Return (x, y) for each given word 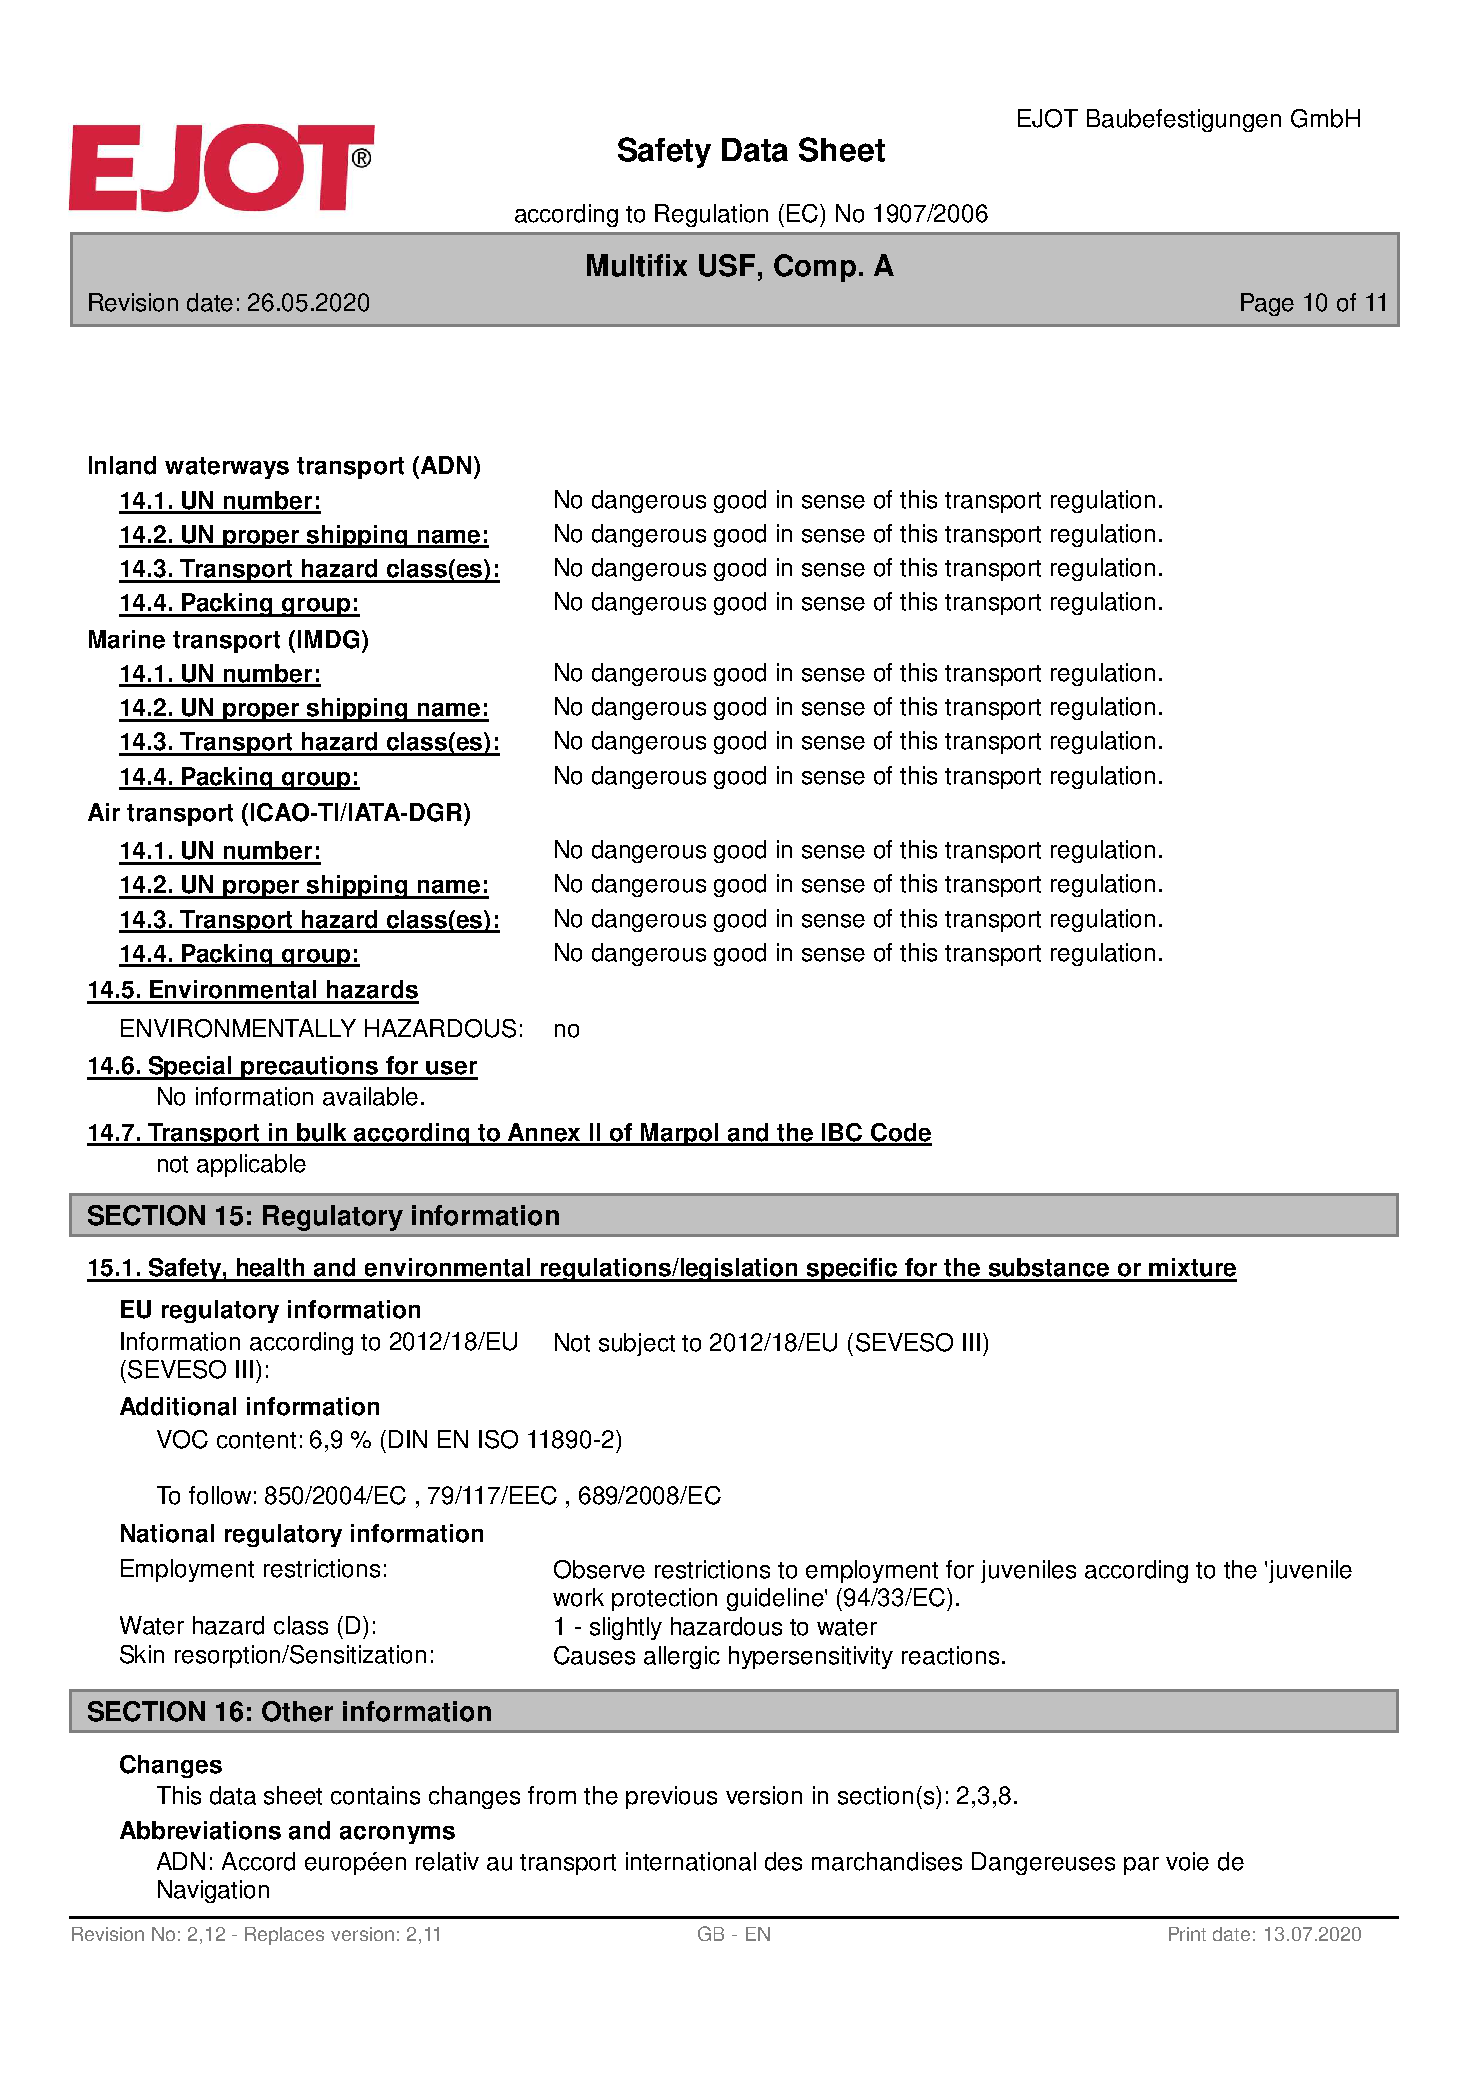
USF (727, 265)
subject (637, 1344)
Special (190, 1068)
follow (220, 1495)
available (370, 1096)
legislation (739, 1270)
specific (852, 1270)
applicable (251, 1165)
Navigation (213, 1891)
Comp (815, 268)
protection (664, 1599)
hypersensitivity (811, 1657)
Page (1267, 304)
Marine (127, 639)
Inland (122, 465)
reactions (950, 1655)
